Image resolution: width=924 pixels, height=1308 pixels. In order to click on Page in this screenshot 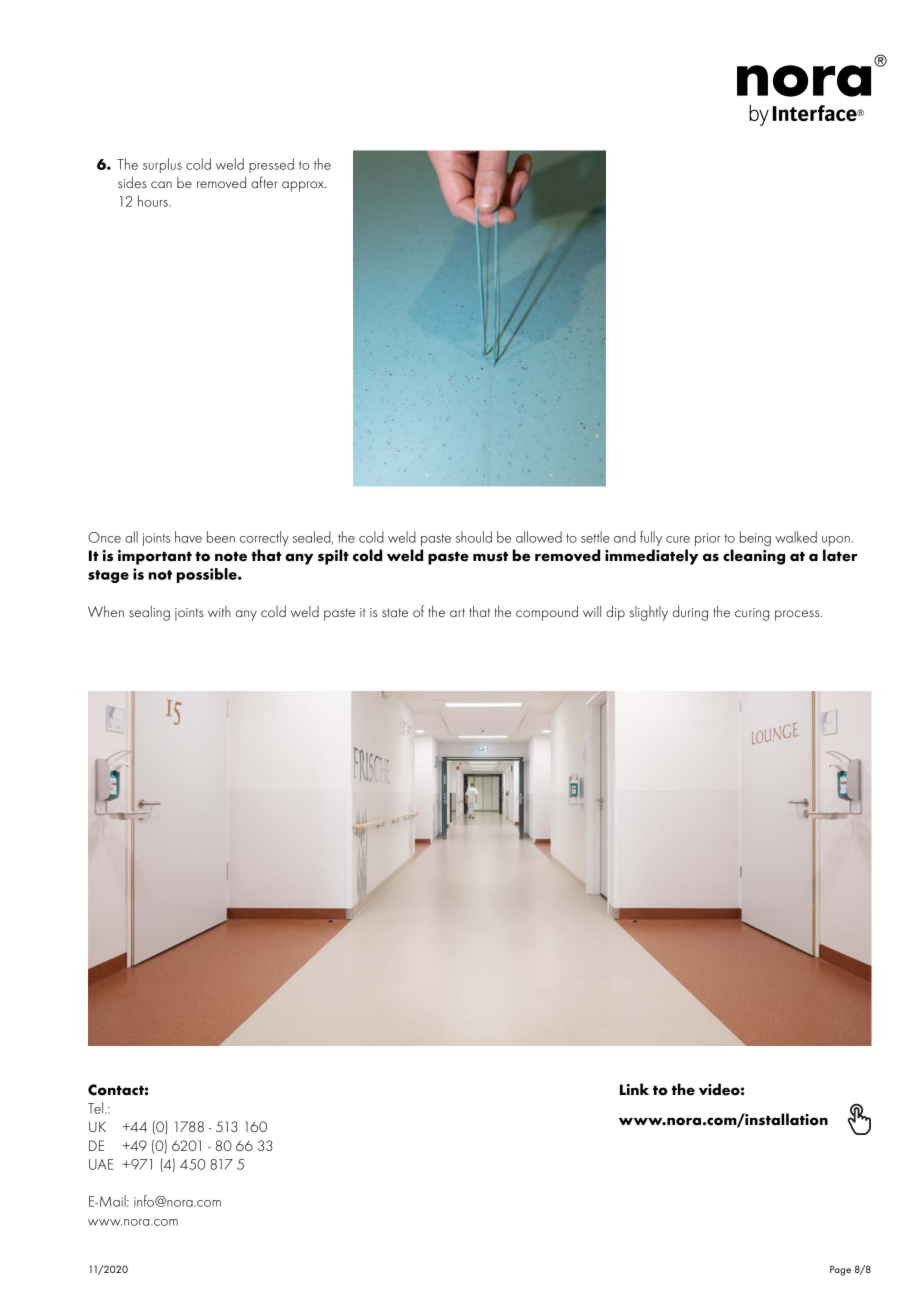, I will do `click(840, 1270)`.
